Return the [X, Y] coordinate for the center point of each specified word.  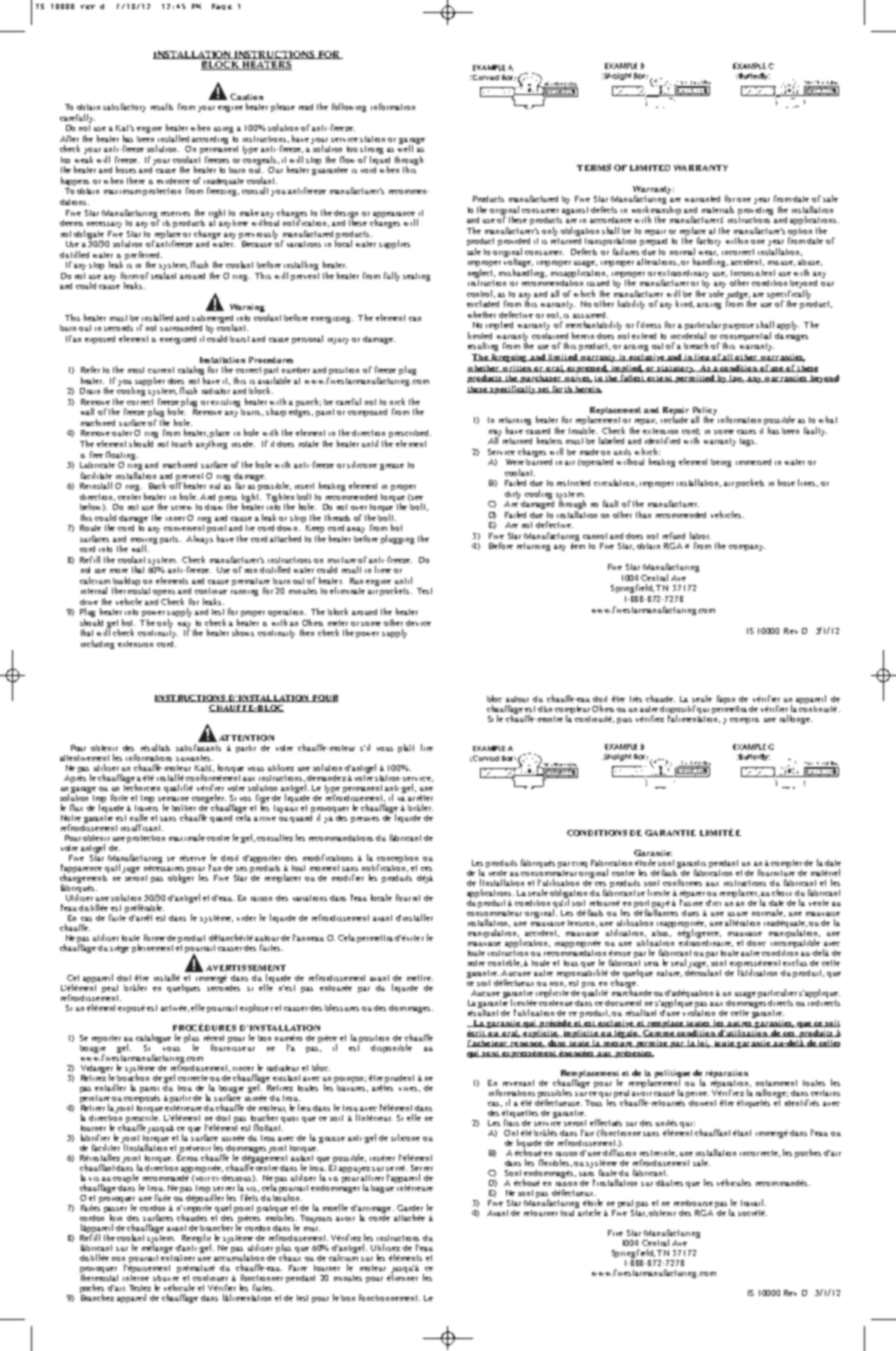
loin [116, 1217]
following [349, 107]
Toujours [316, 1219]
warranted [702, 199]
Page [222, 7]
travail [753, 1202]
